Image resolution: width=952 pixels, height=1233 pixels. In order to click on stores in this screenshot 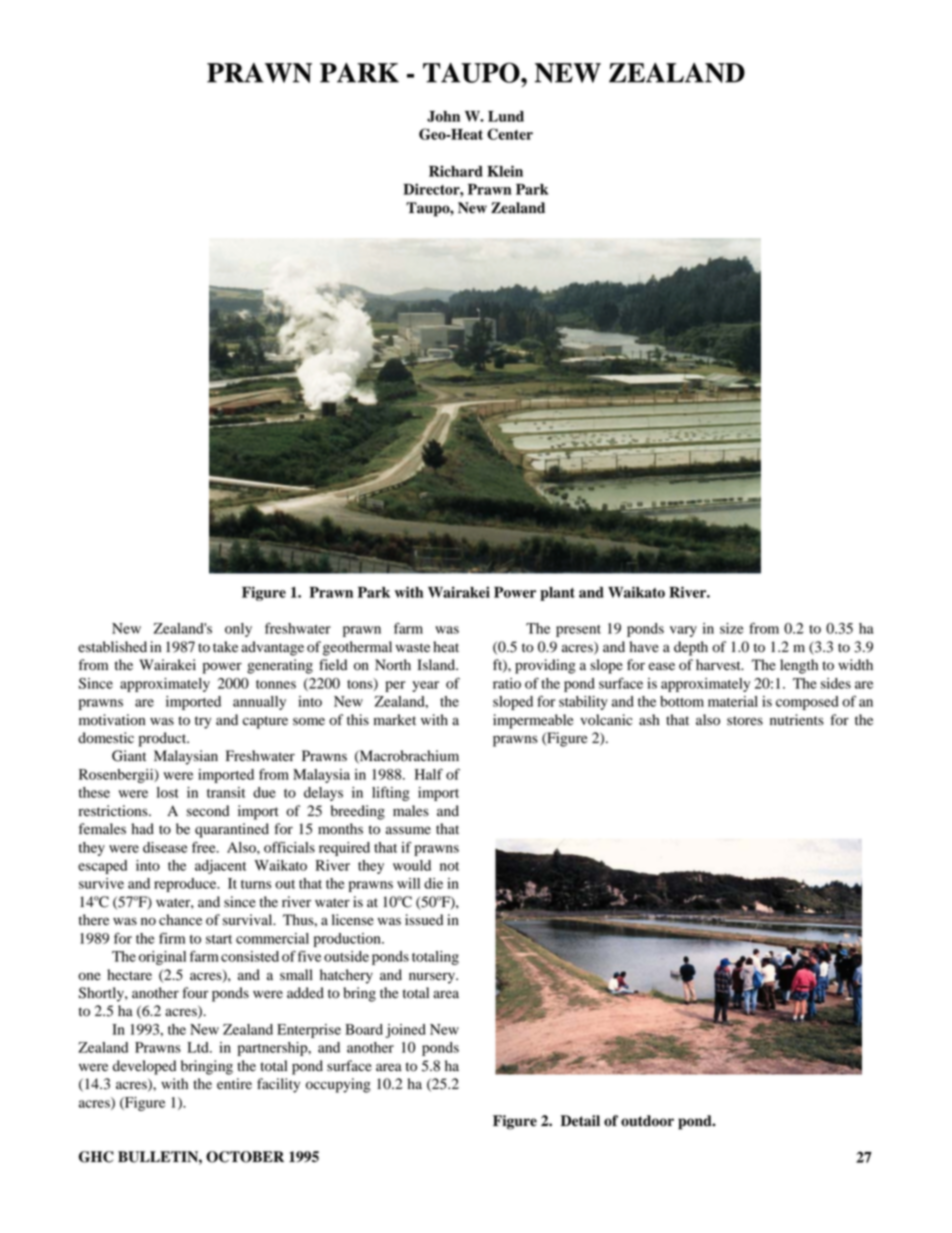, I will do `click(745, 721)`.
